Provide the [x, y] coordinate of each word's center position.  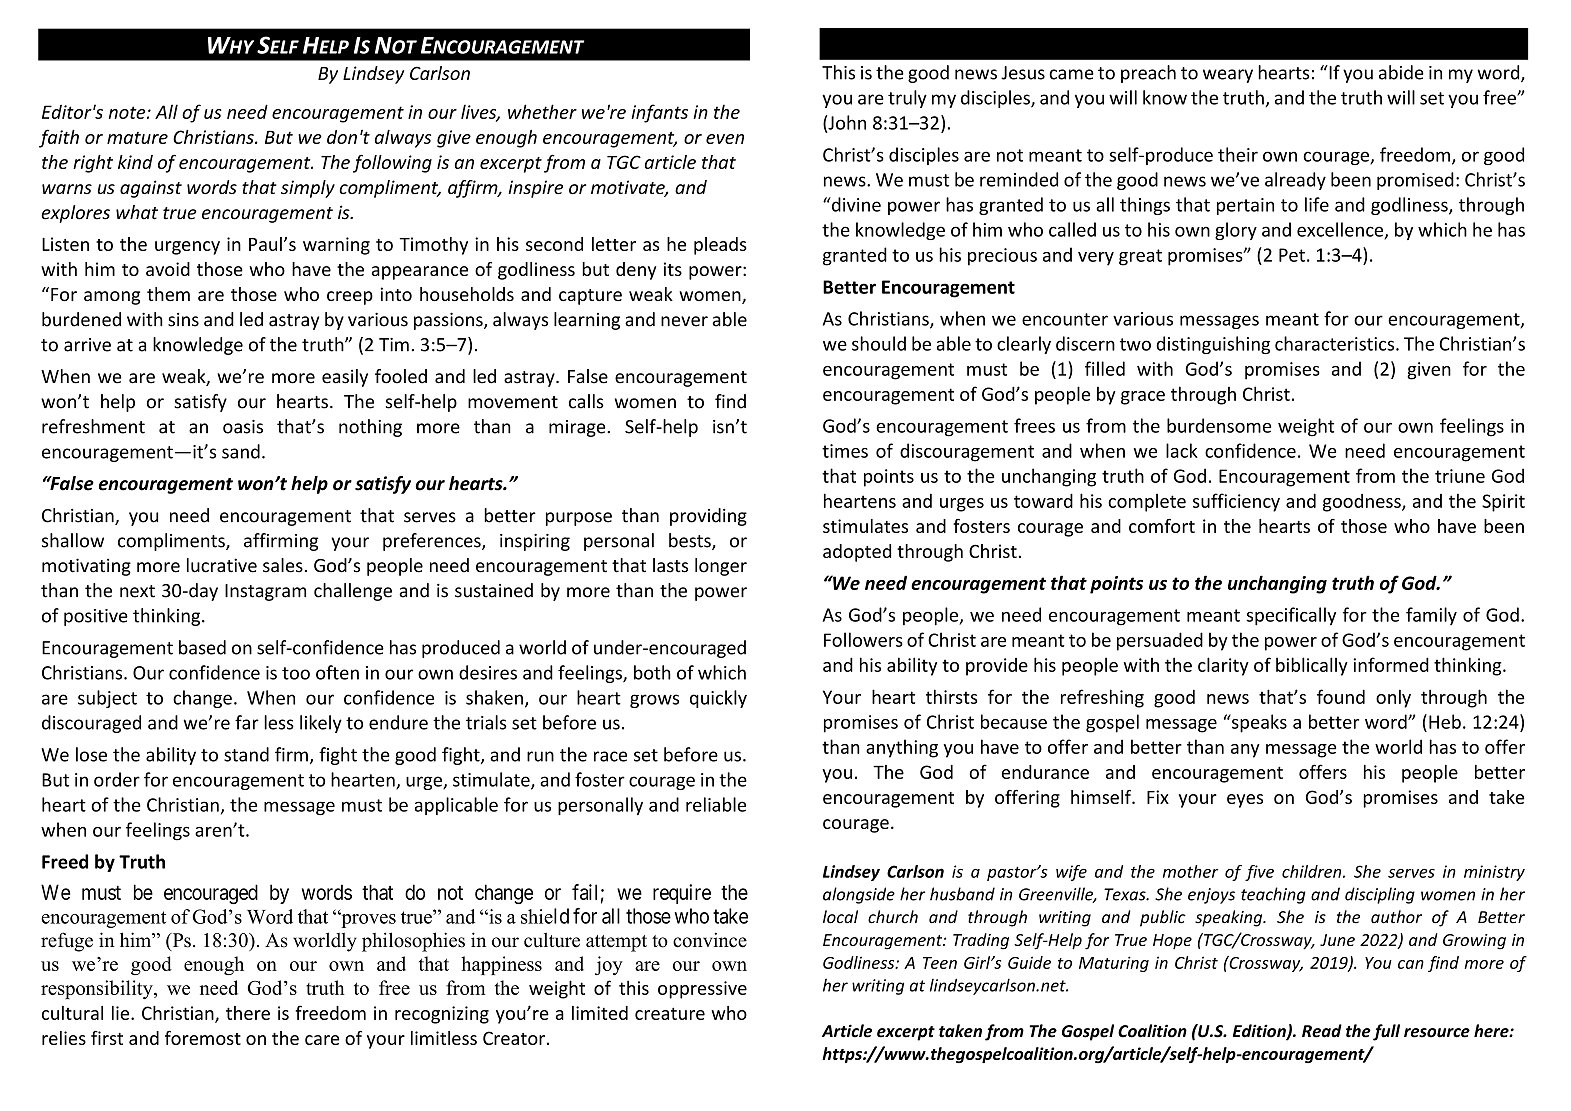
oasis [243, 427]
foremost [203, 1038]
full [1386, 1032]
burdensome [1219, 425]
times [845, 451]
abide [1401, 72]
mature [137, 138]
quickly [718, 699]
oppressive [702, 990]
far [247, 722]
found [1341, 696]
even [725, 139]
